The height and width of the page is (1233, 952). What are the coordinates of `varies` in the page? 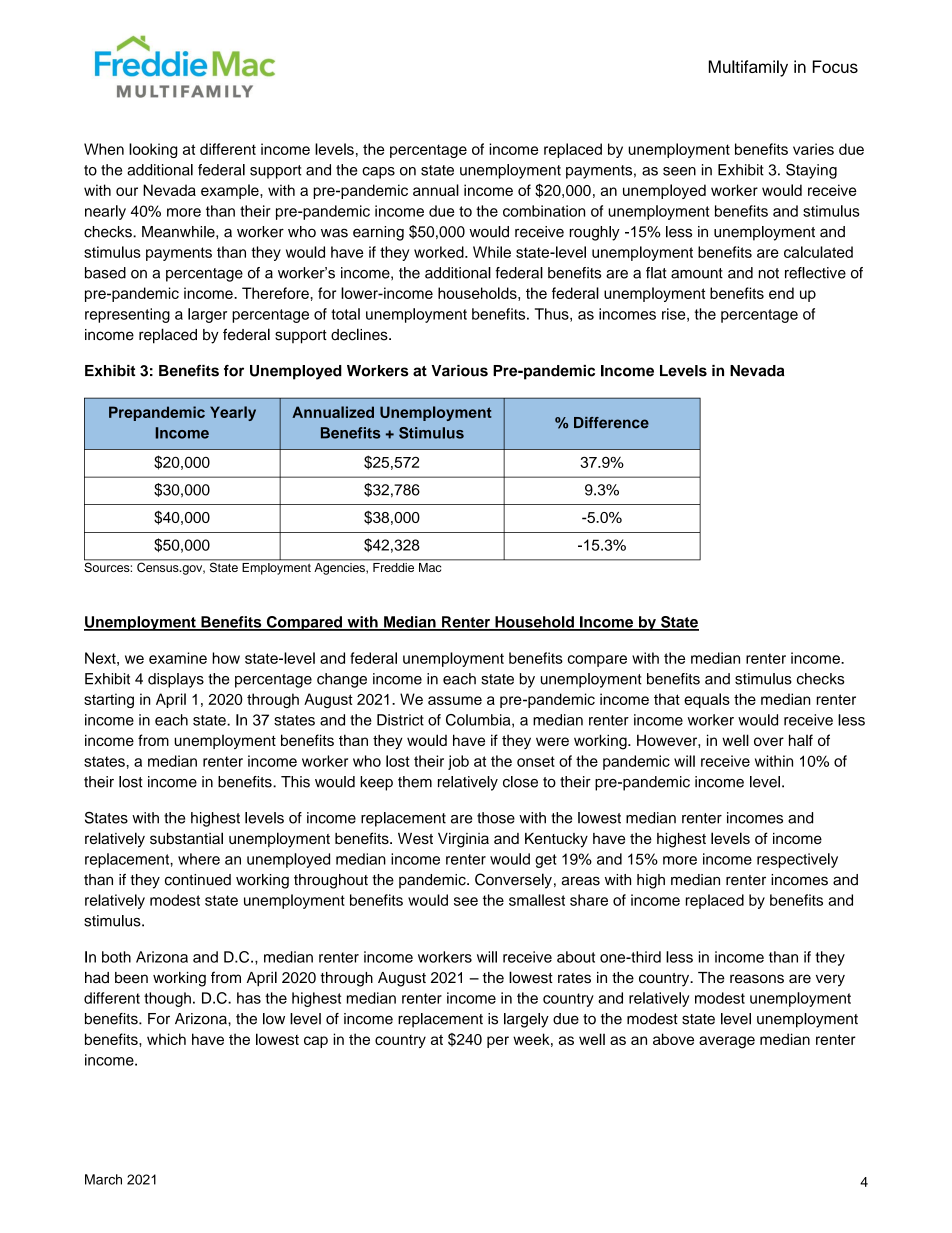 It's located at (813, 149).
